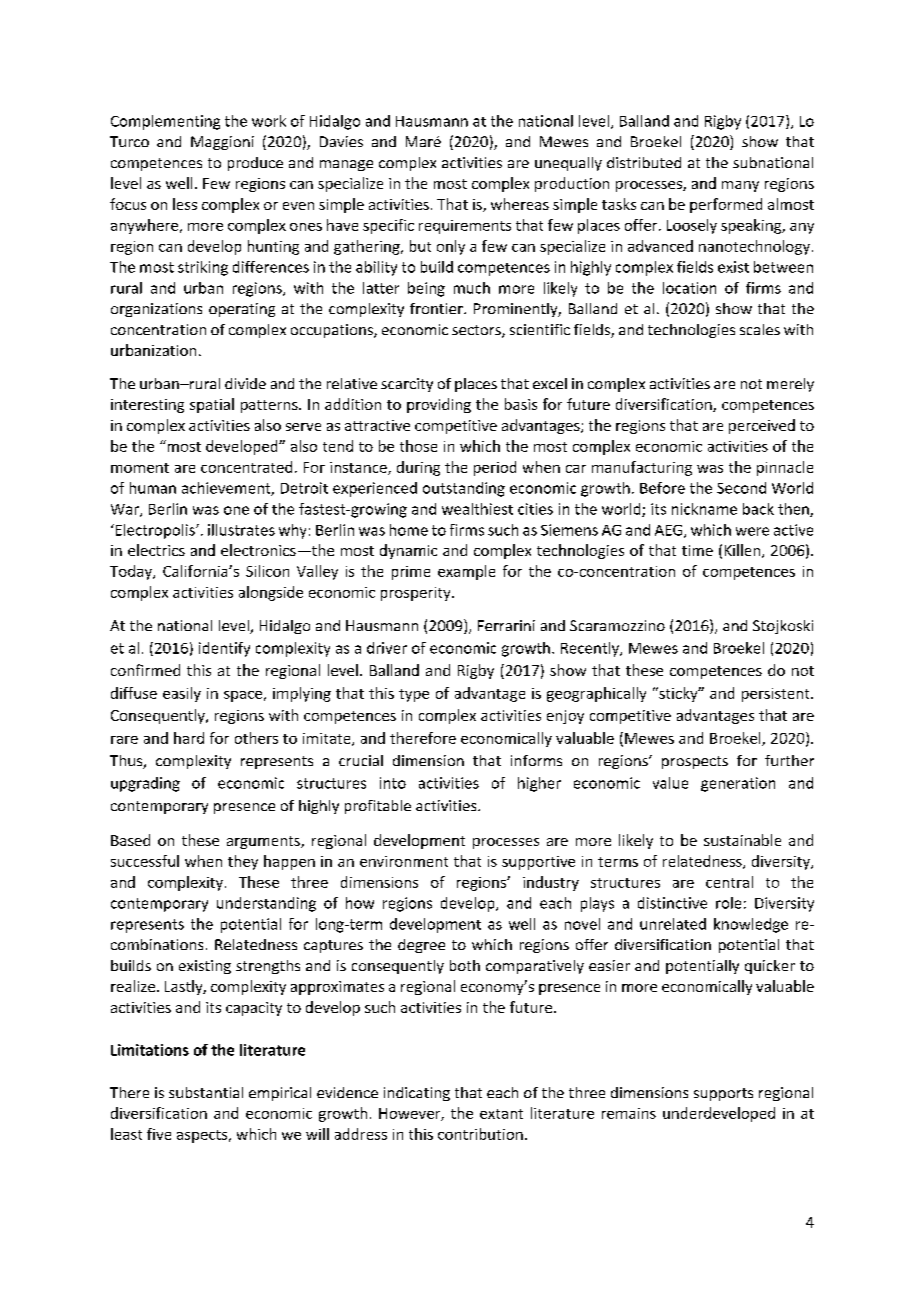  What do you see at coordinates (393, 783) in the screenshot?
I see `into` at bounding box center [393, 783].
